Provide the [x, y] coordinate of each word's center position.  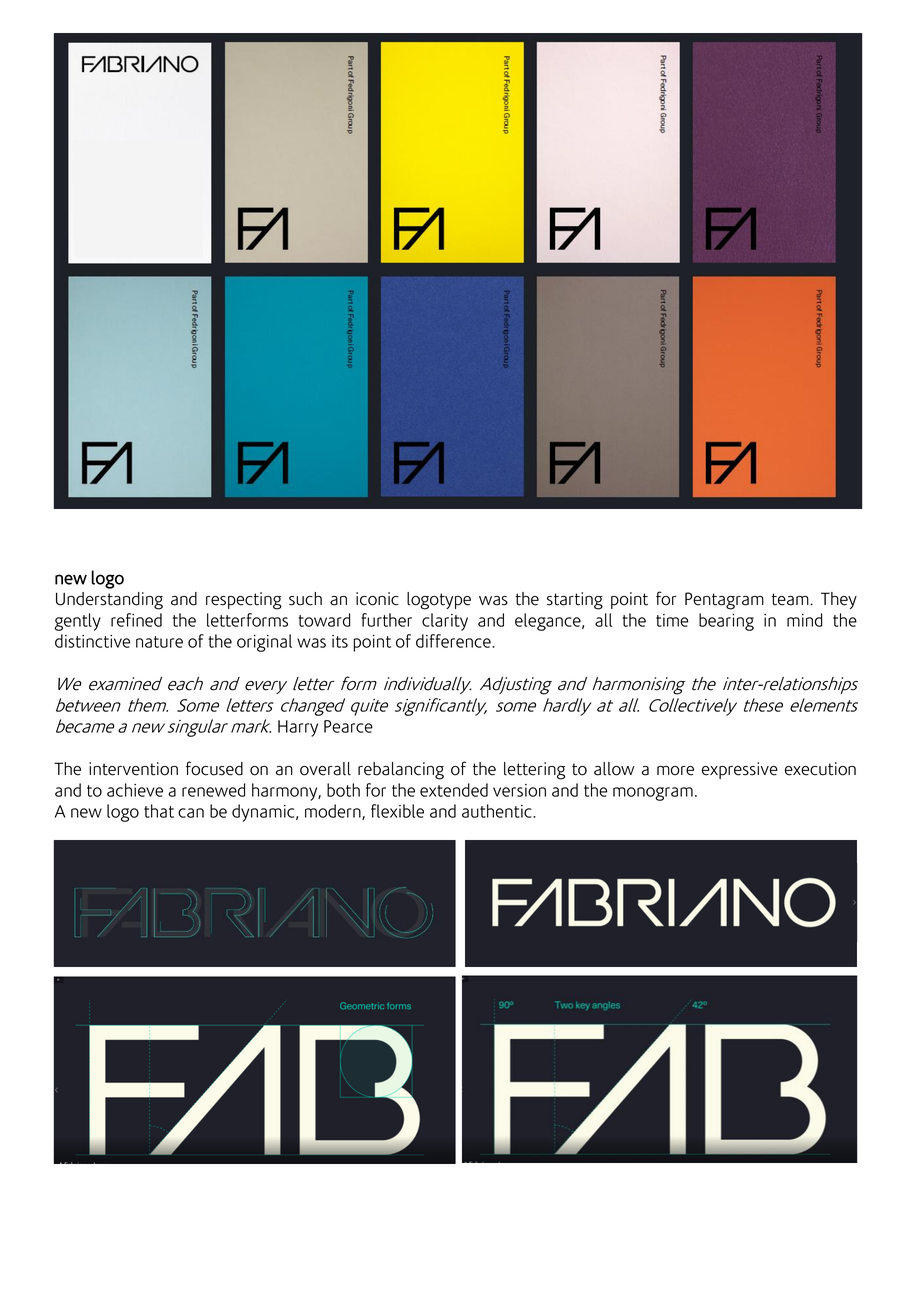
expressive [740, 770]
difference [454, 641]
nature [159, 642]
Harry [298, 728]
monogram [653, 794]
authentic [498, 811]
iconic [377, 599]
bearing [726, 622]
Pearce [348, 726]
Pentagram [724, 601]
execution [820, 769]
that [159, 811]
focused [214, 768]
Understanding [109, 601]
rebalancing [401, 771]
